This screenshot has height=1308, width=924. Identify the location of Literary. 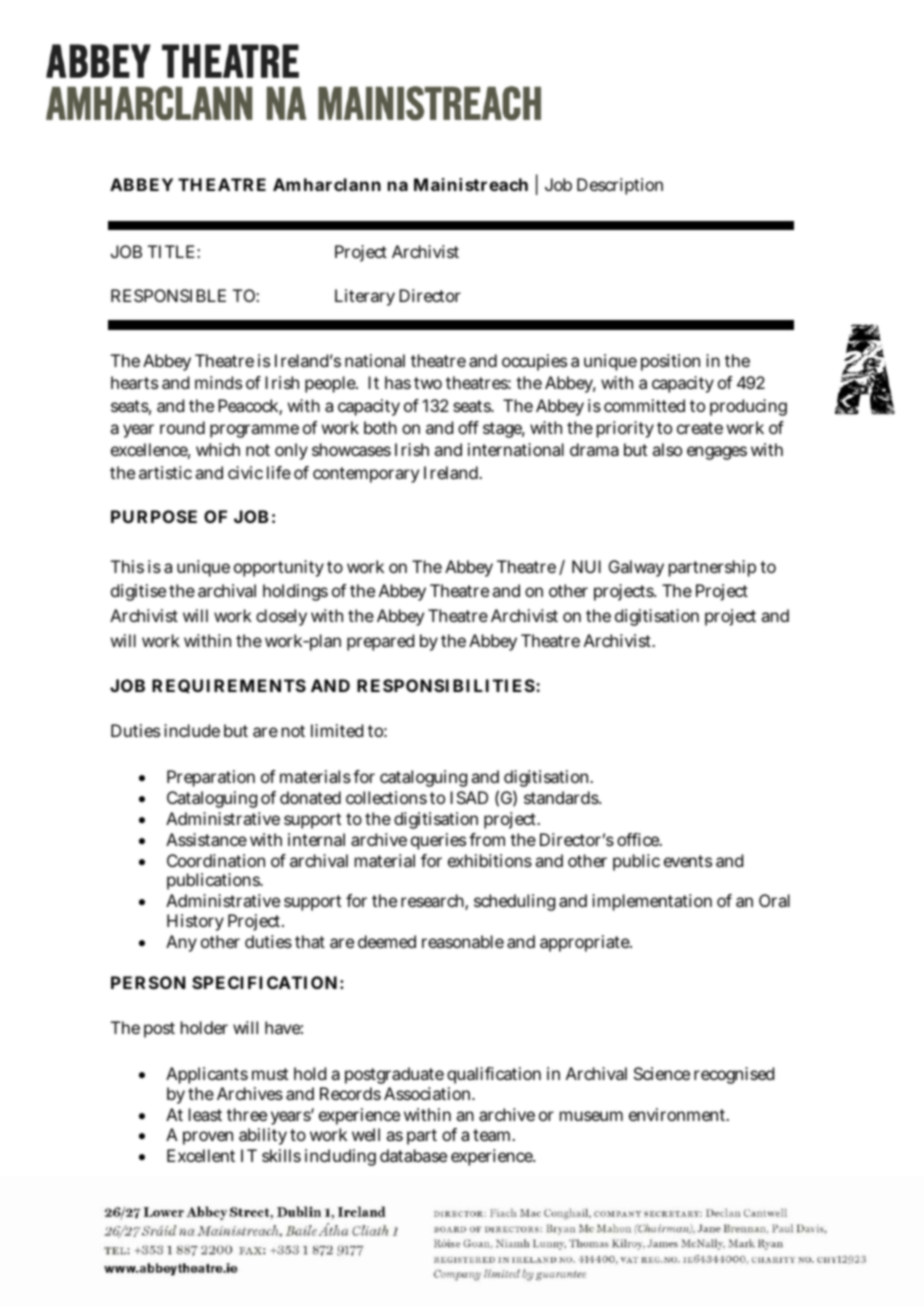
(365, 297).
